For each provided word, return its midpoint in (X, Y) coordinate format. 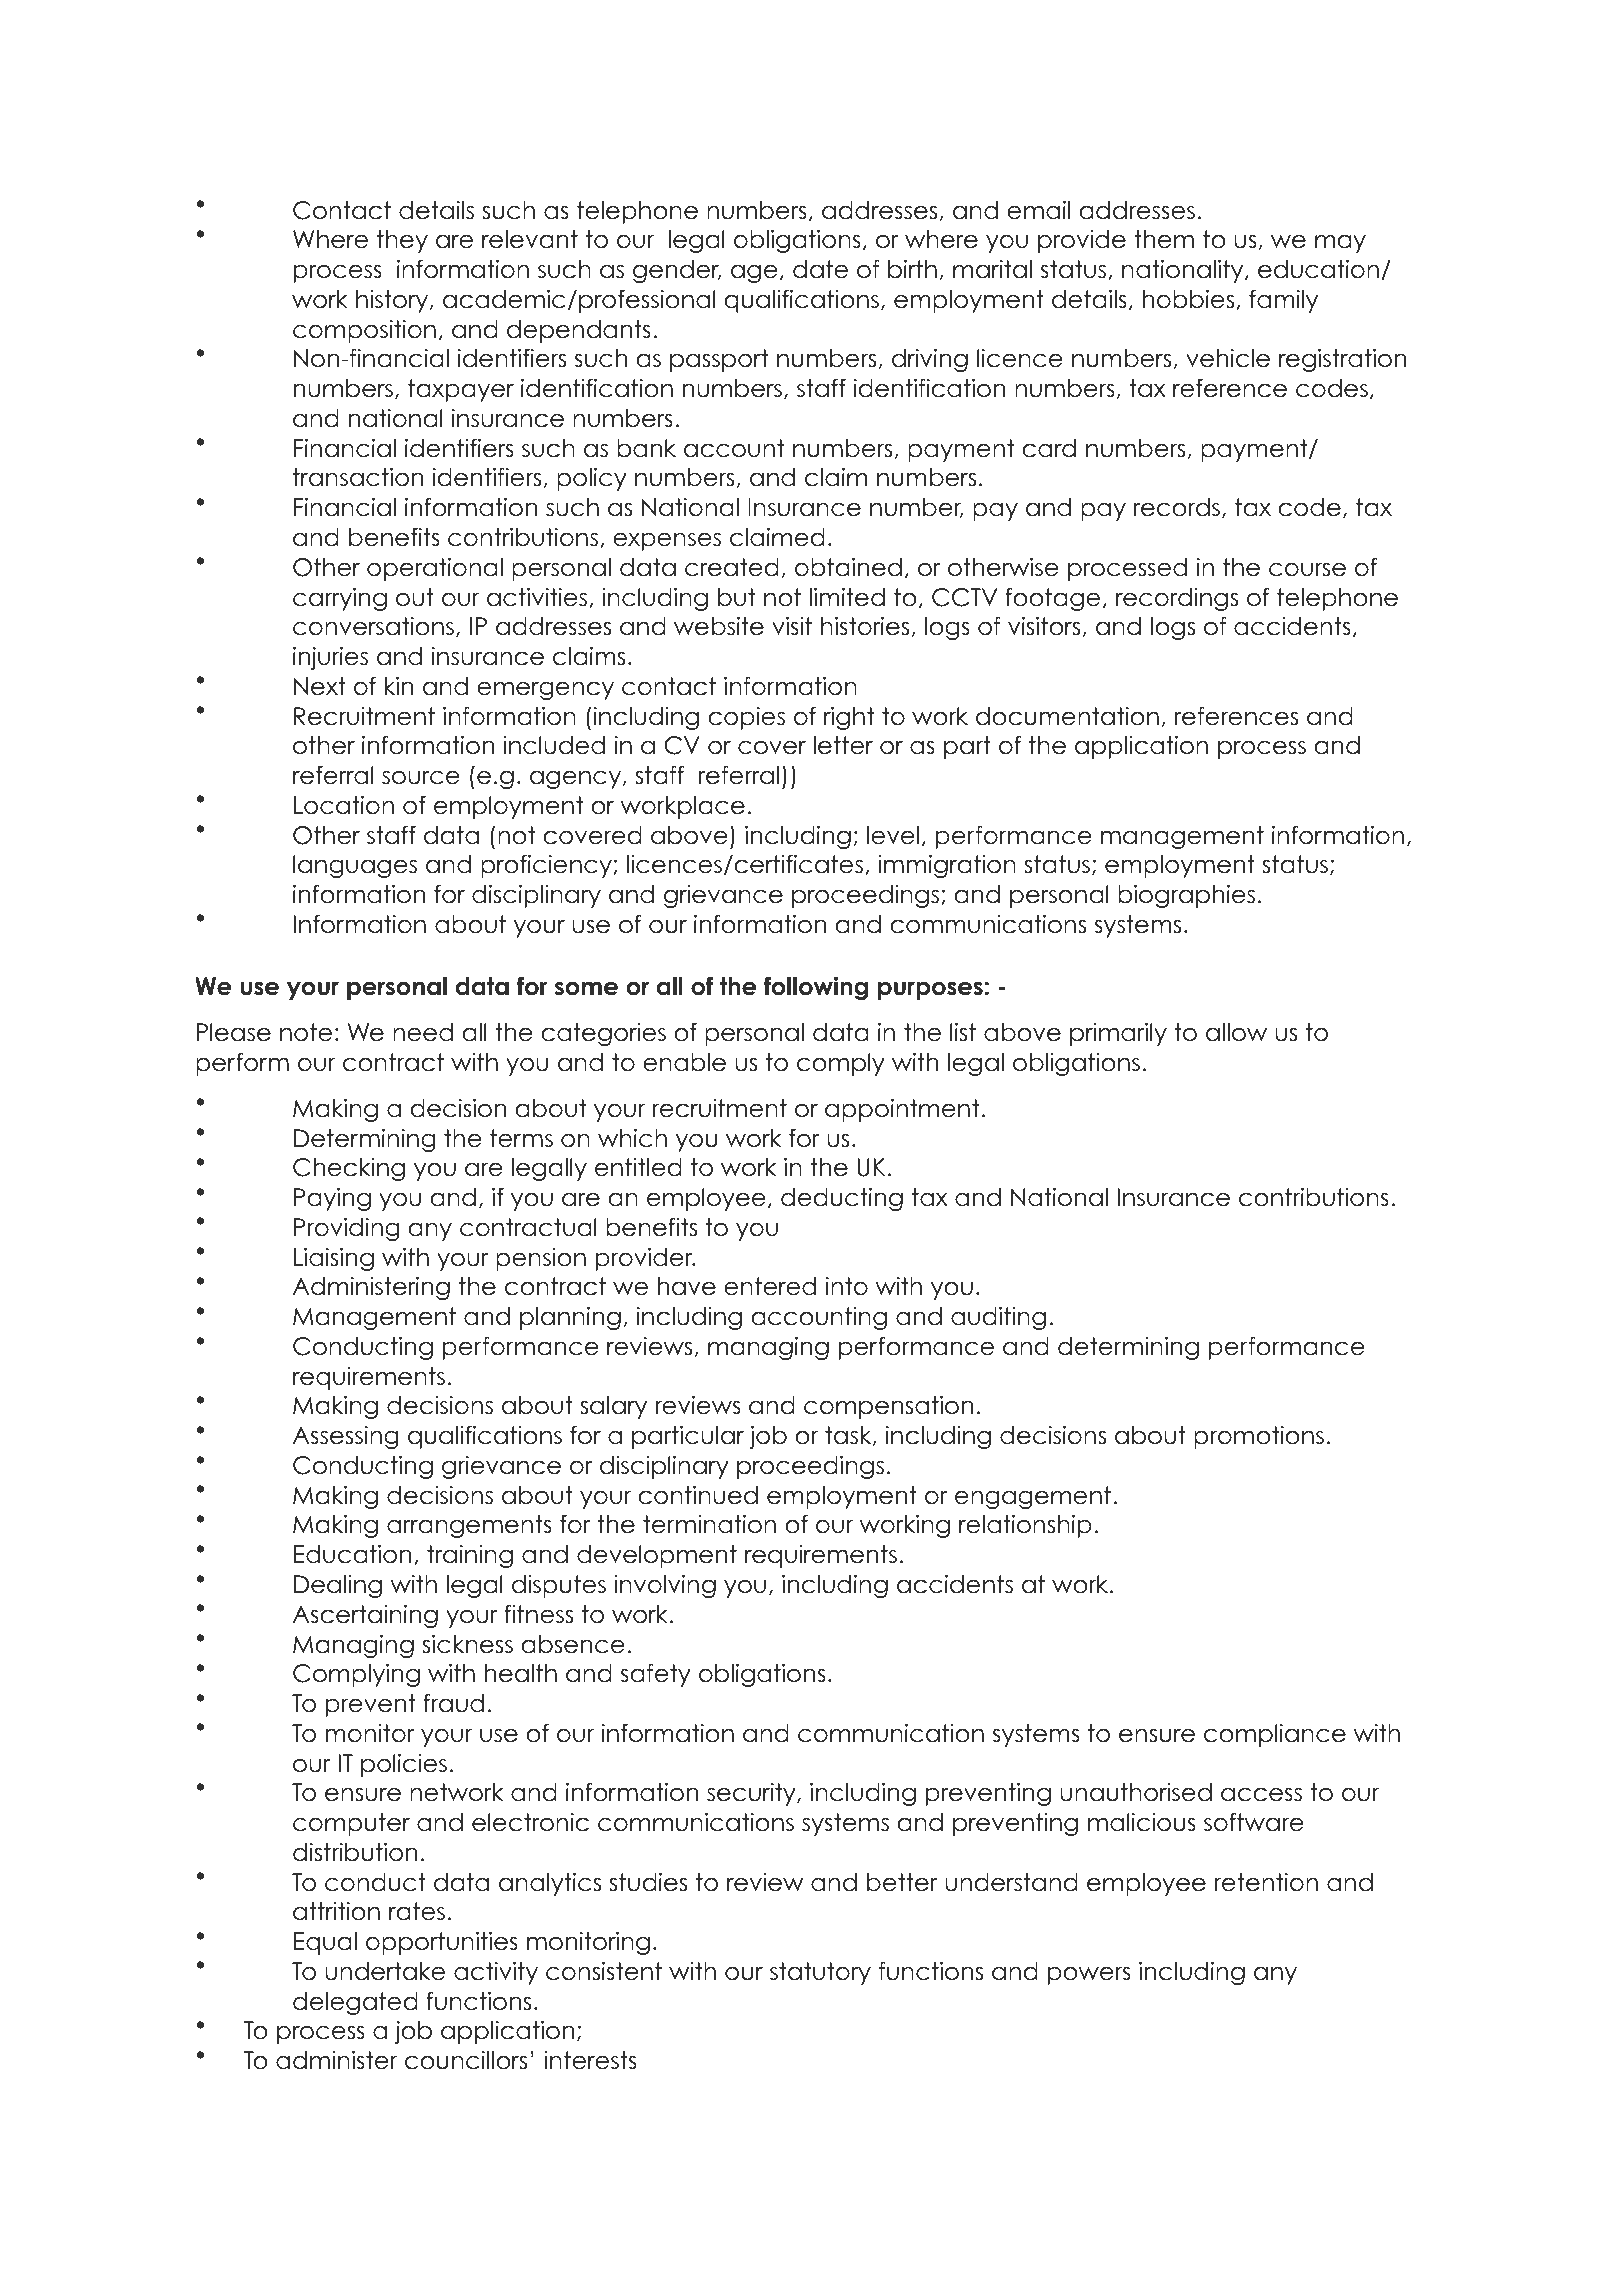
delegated (355, 2003)
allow (1236, 1032)
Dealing (338, 1586)
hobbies (1190, 299)
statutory (820, 1973)
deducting (842, 1199)
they (402, 241)
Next (320, 686)
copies (746, 718)
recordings (1177, 599)
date (820, 269)
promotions (1259, 1437)
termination (709, 1524)
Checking (349, 1169)
